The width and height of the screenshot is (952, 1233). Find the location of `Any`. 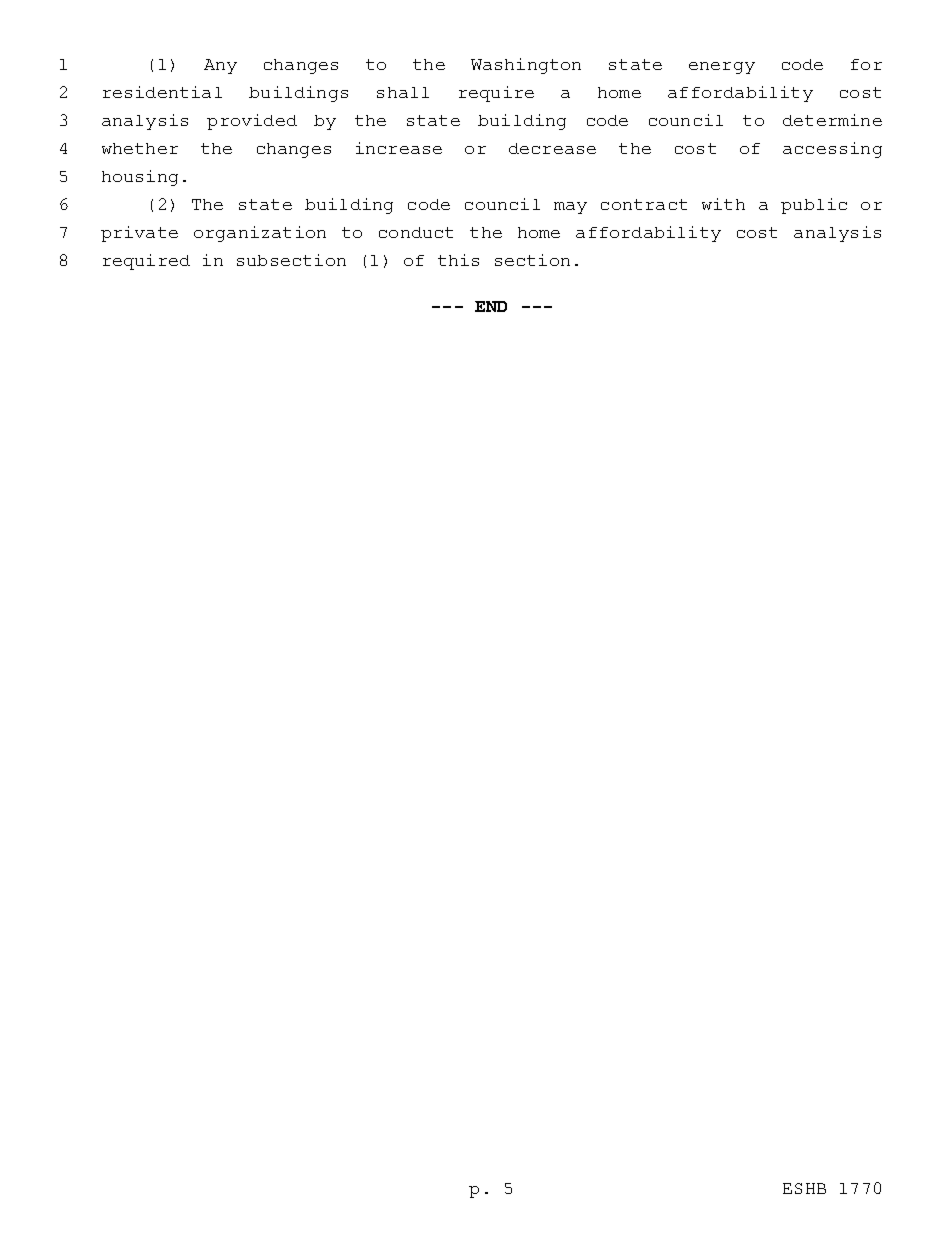

Any is located at coordinates (220, 66).
